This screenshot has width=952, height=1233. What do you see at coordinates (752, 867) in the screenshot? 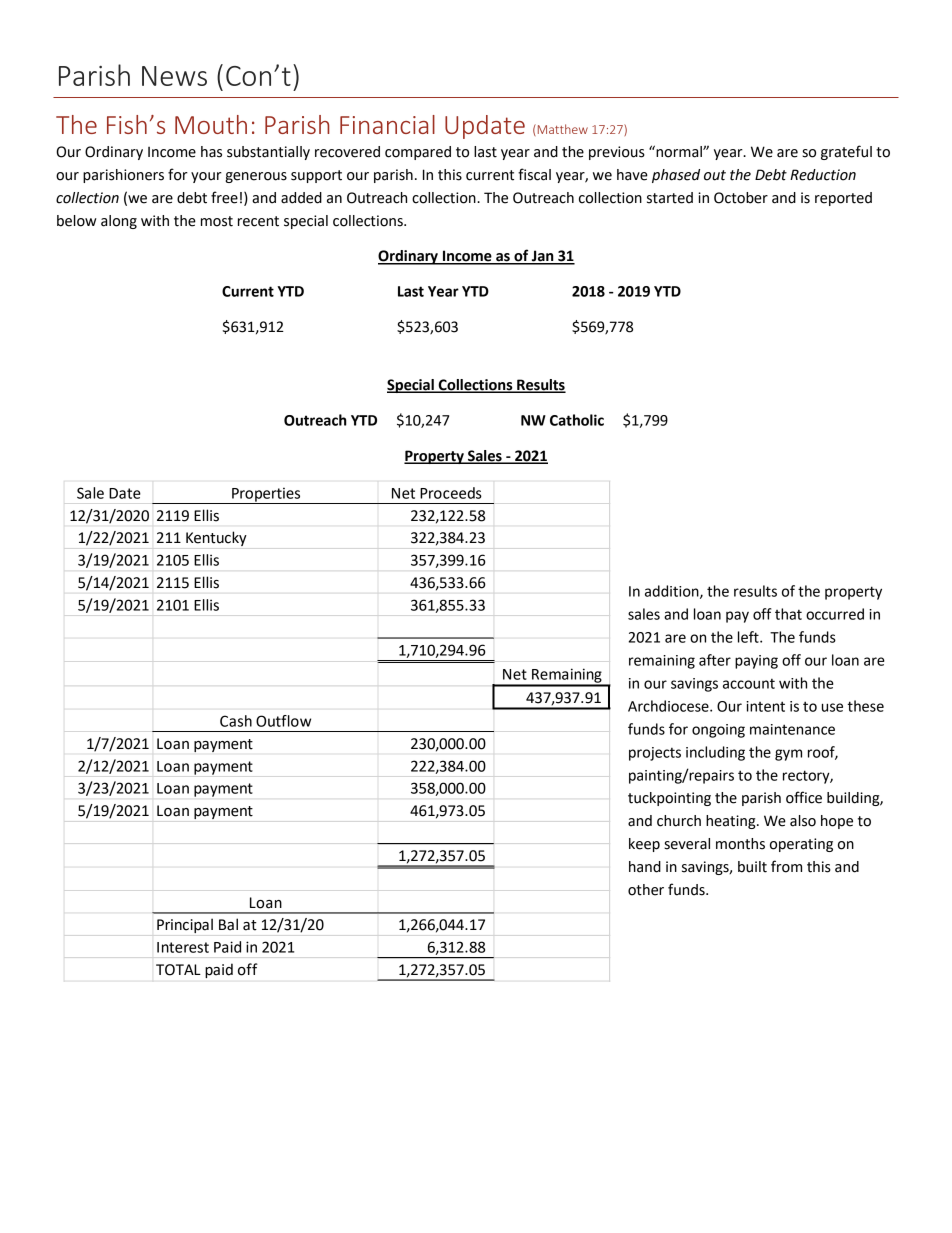
I see `built` at bounding box center [752, 867].
